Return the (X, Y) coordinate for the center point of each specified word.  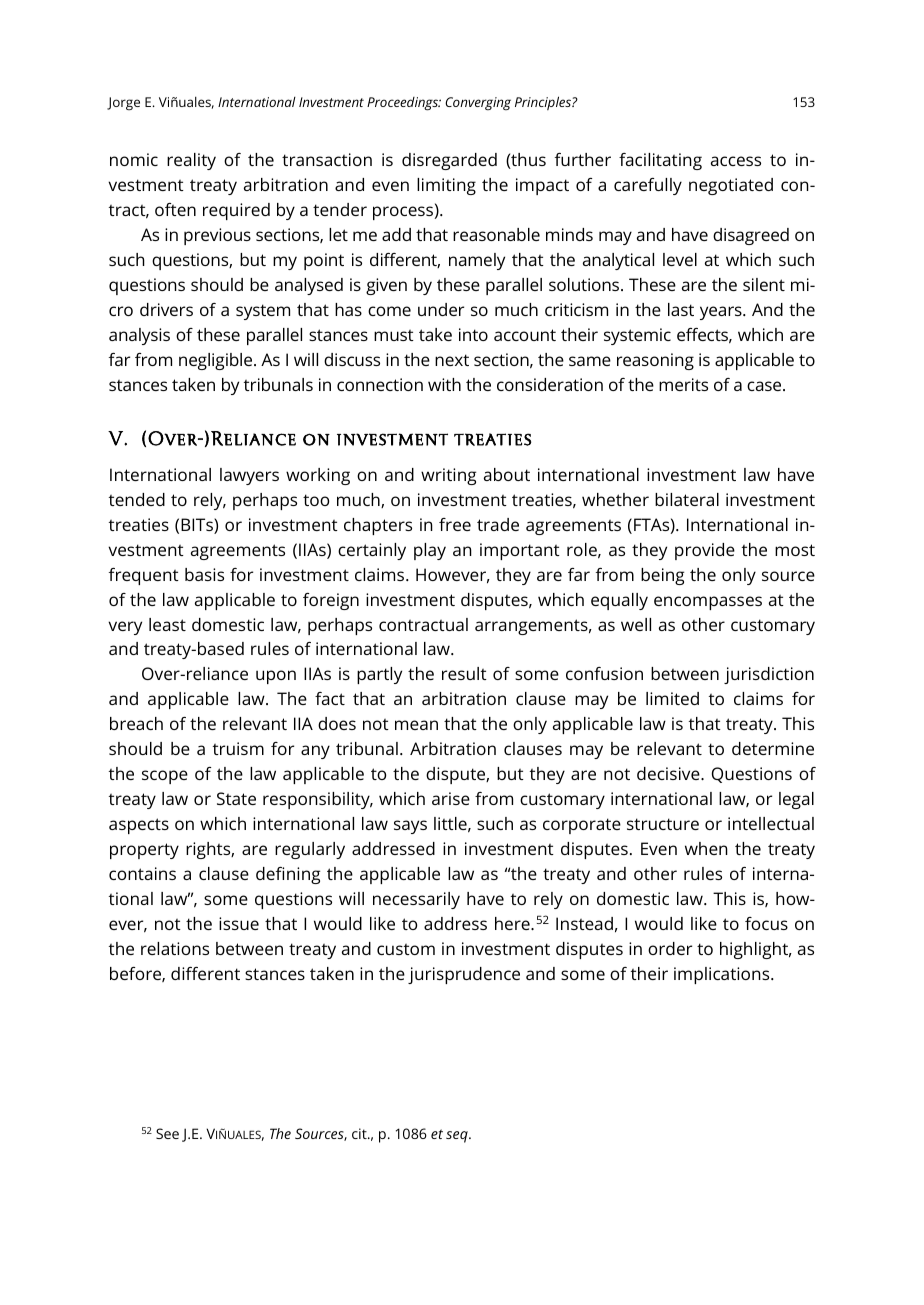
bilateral (687, 499)
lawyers (249, 476)
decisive (669, 773)
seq (458, 1137)
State (236, 798)
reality (191, 161)
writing (448, 476)
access (736, 161)
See (167, 1133)
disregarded (449, 161)
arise (451, 798)
